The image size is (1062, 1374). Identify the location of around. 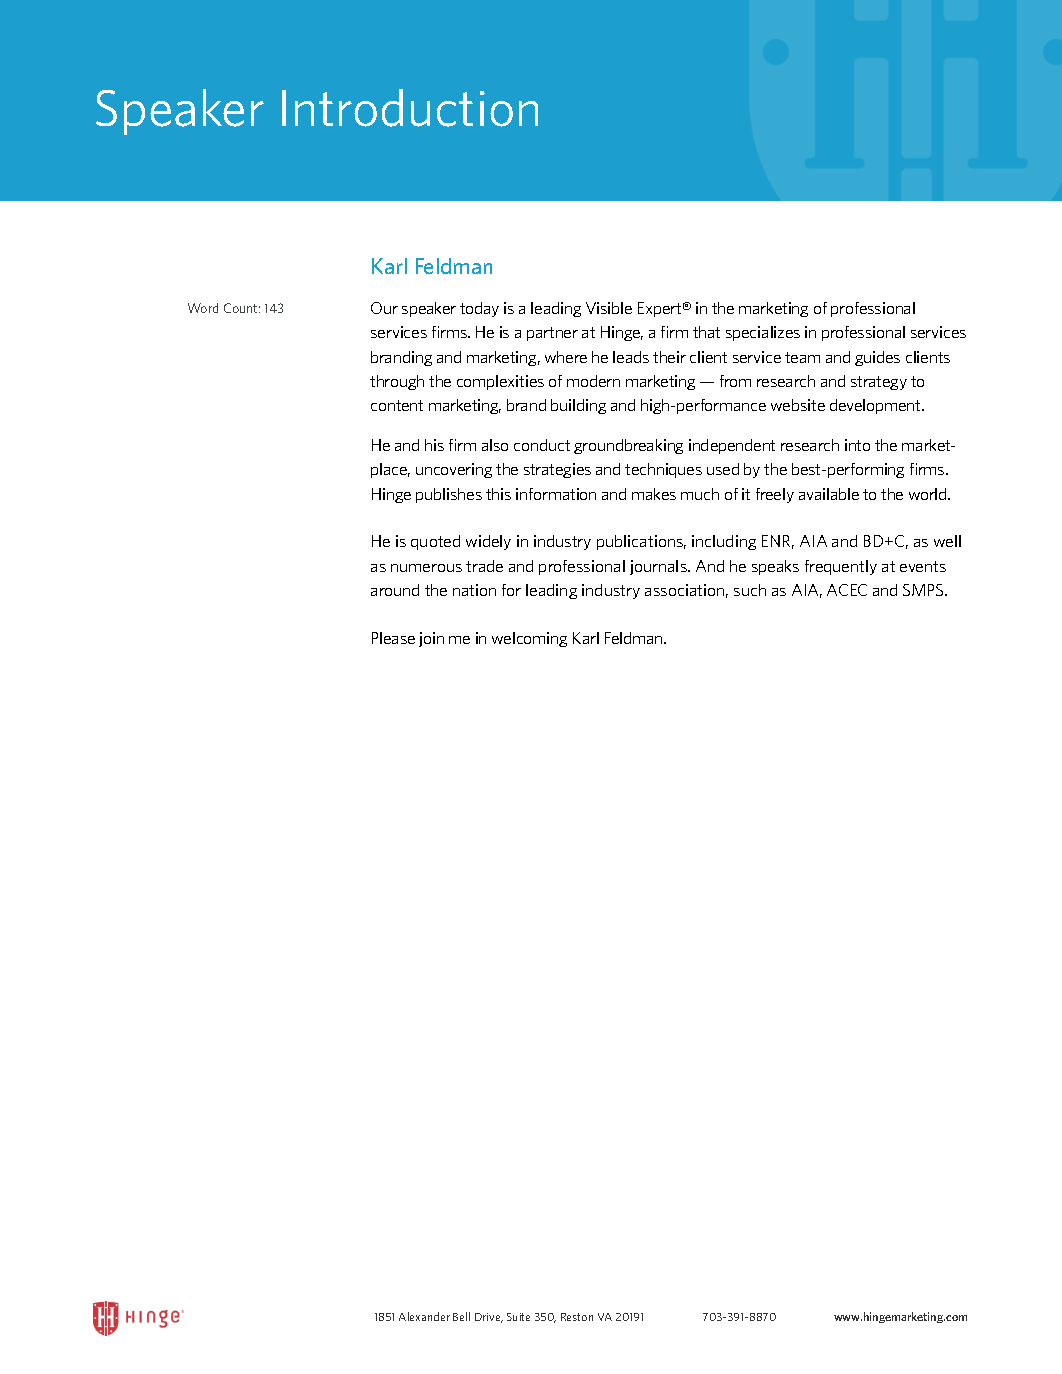
(395, 590).
